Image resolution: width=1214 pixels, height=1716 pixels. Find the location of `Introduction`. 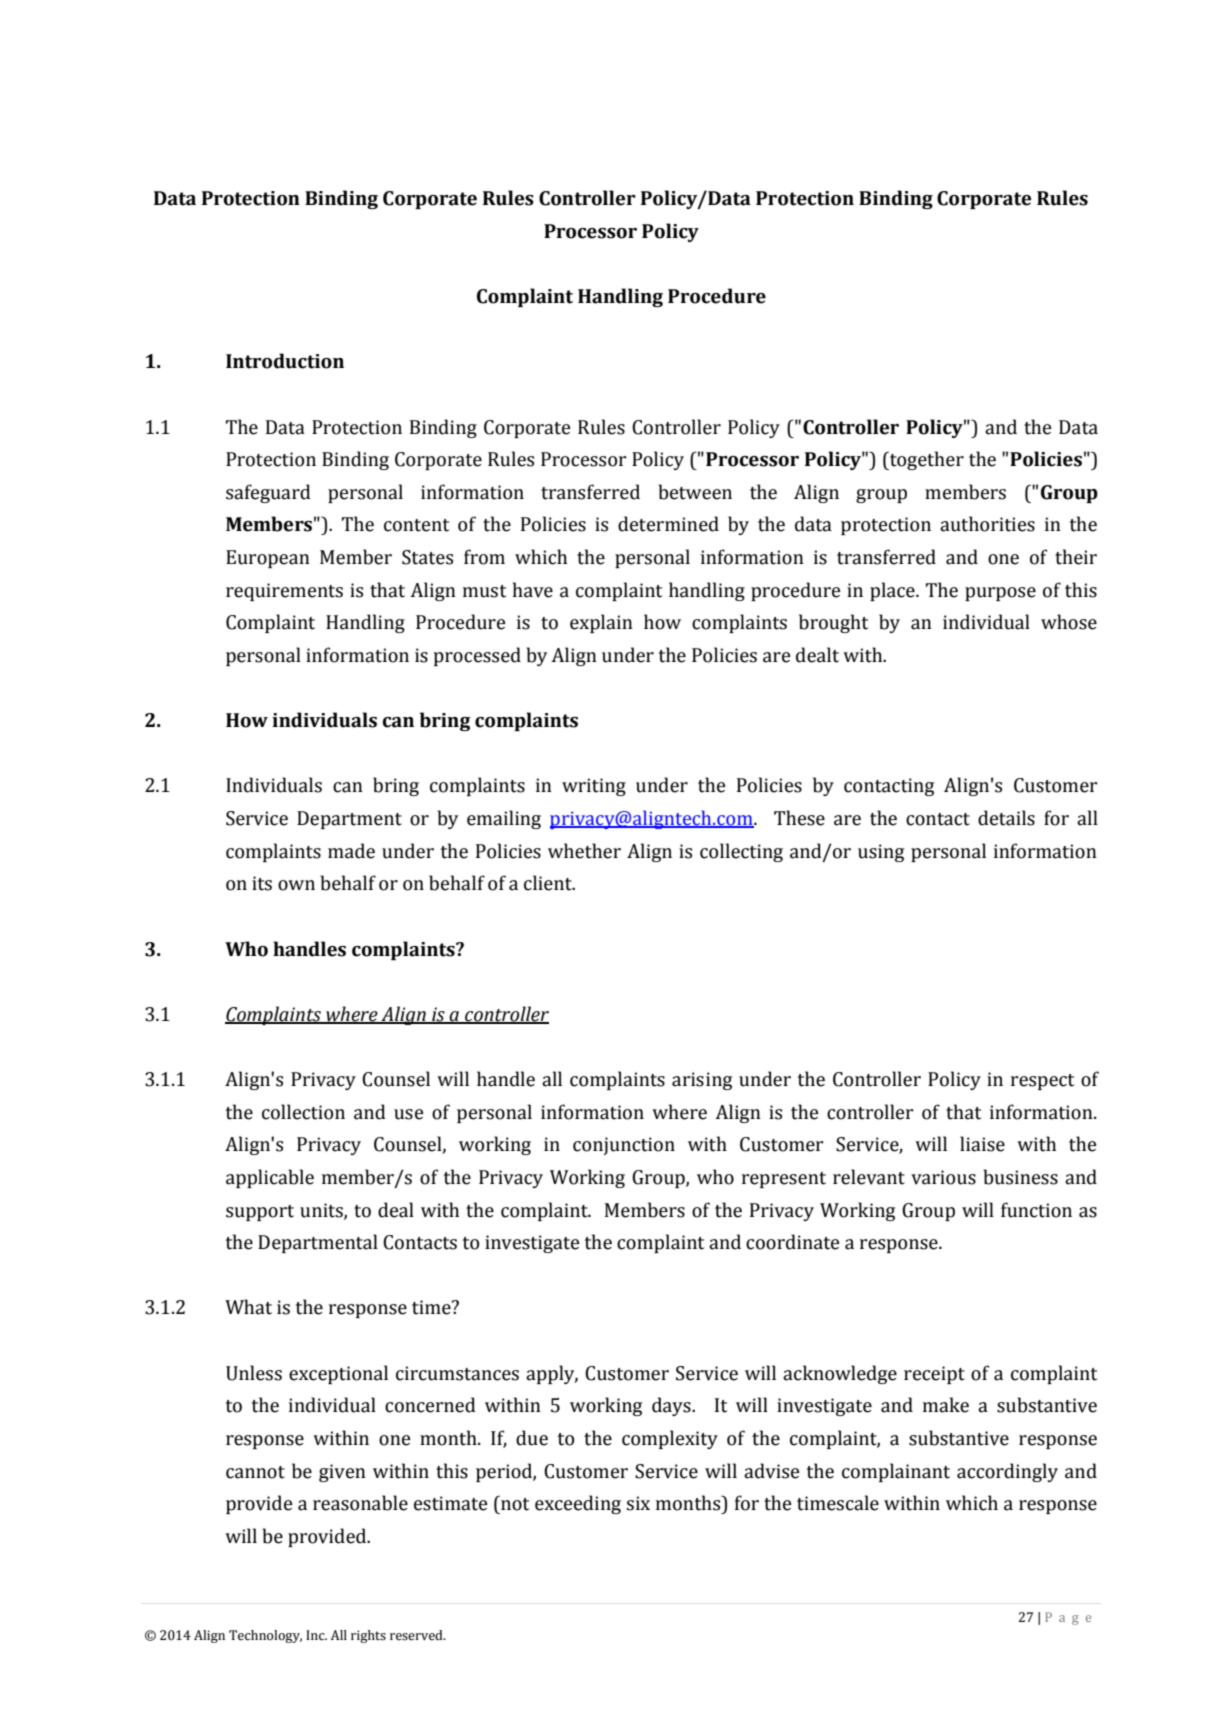

Introduction is located at coordinates (285, 361).
